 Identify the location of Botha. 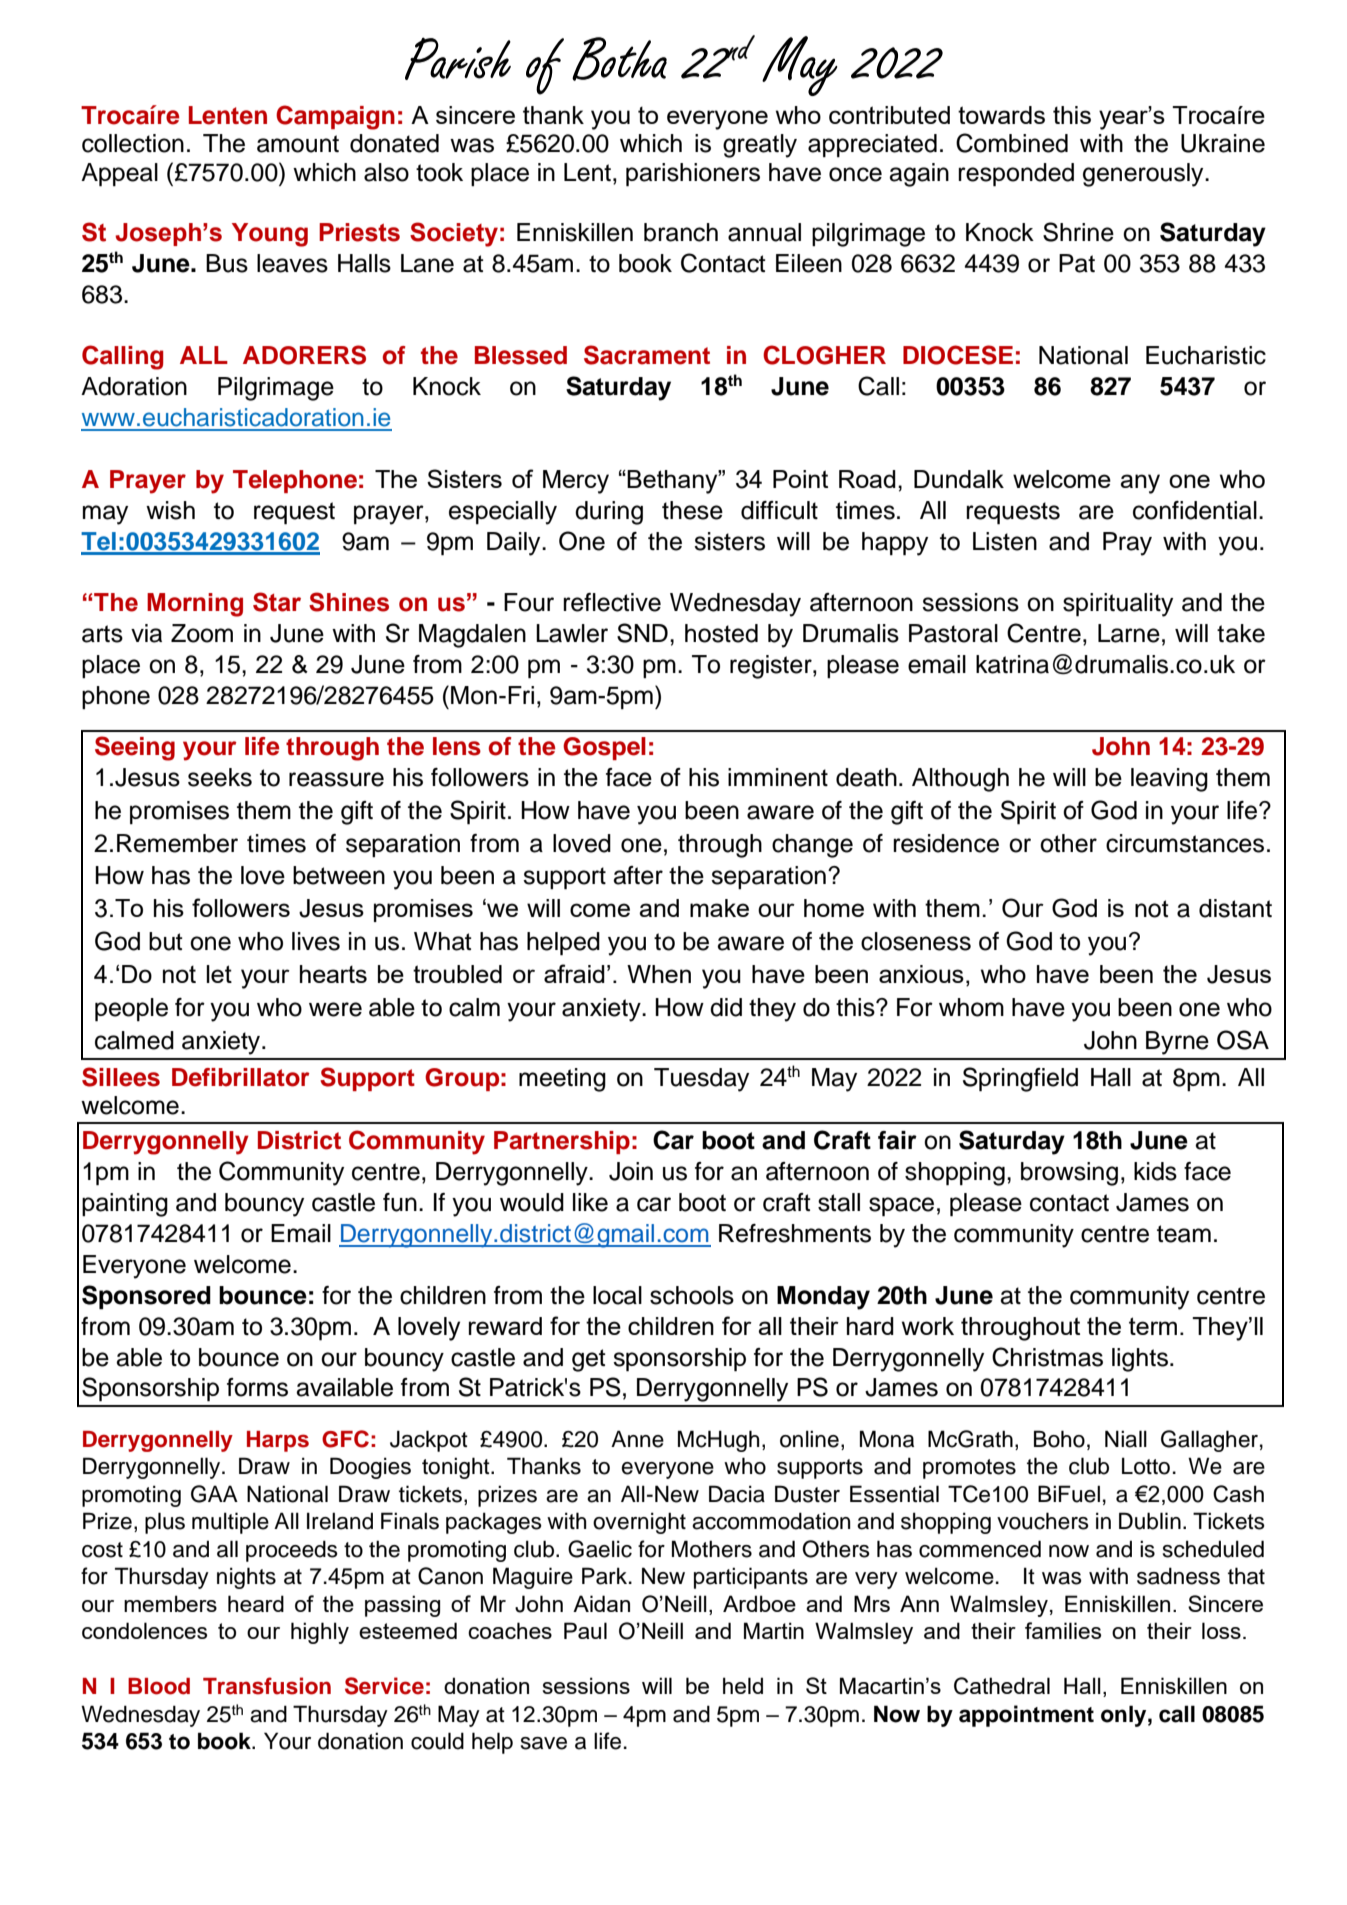
(619, 59).
